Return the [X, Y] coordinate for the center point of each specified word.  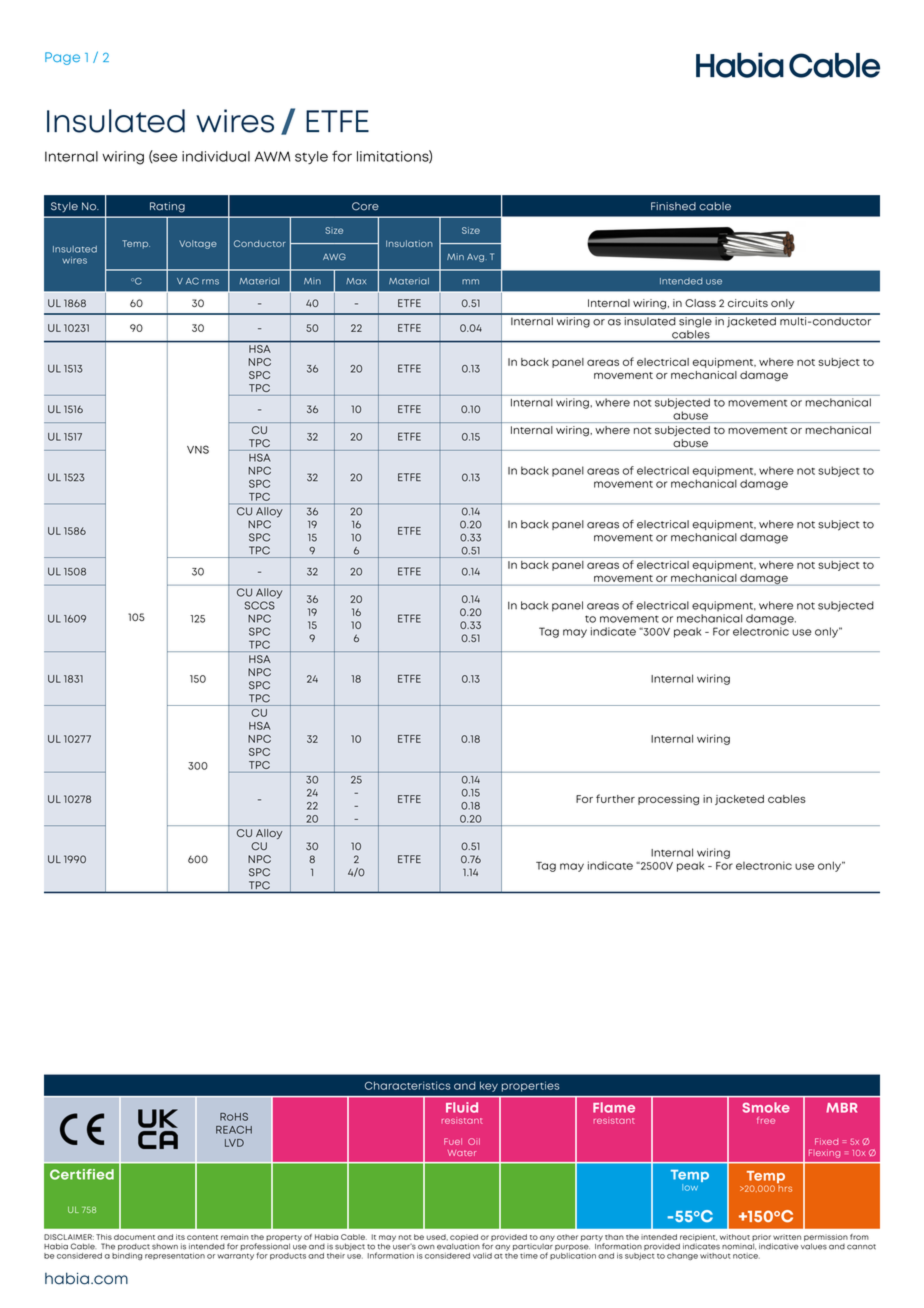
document [134, 1237]
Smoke [766, 1107]
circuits [748, 303]
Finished [673, 206]
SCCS [259, 605]
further [615, 798]
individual [216, 156]
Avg [475, 258]
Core [365, 206]
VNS [198, 449]
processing [668, 800]
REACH [234, 1129]
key [489, 1086]
